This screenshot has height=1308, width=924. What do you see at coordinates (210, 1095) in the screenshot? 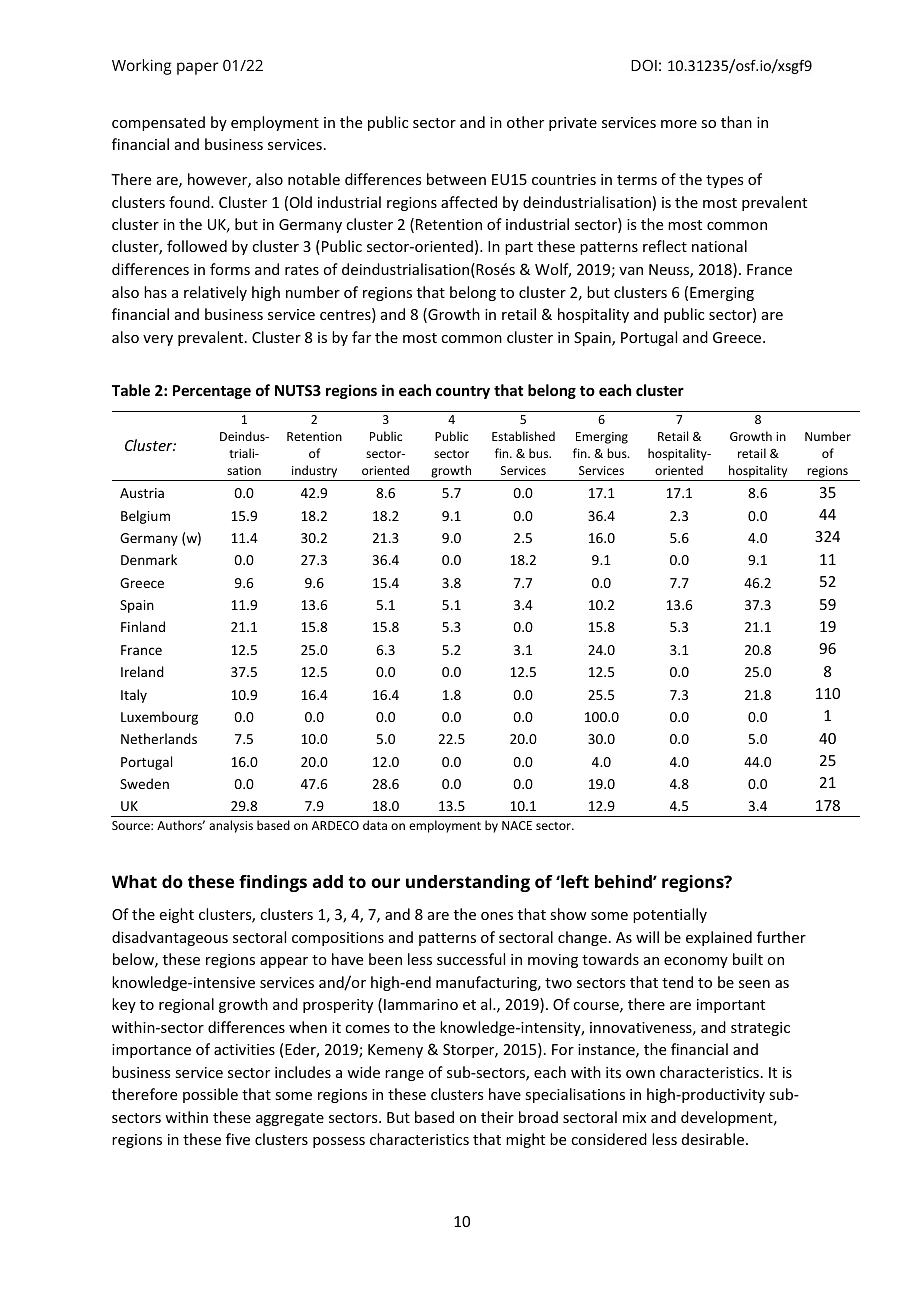
I see `possible` at bounding box center [210, 1095].
